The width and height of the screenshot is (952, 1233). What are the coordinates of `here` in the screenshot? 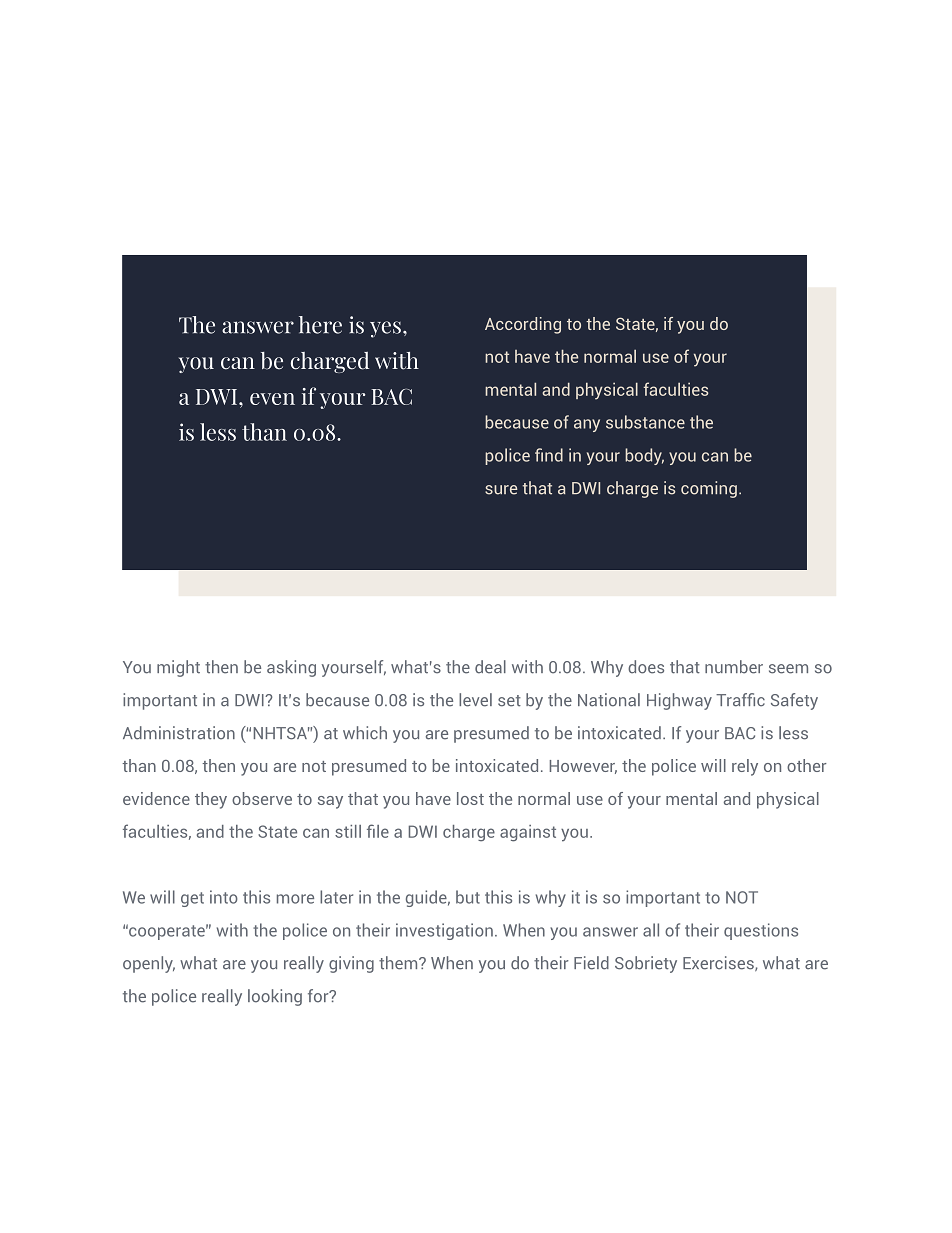 It's located at (320, 325).
